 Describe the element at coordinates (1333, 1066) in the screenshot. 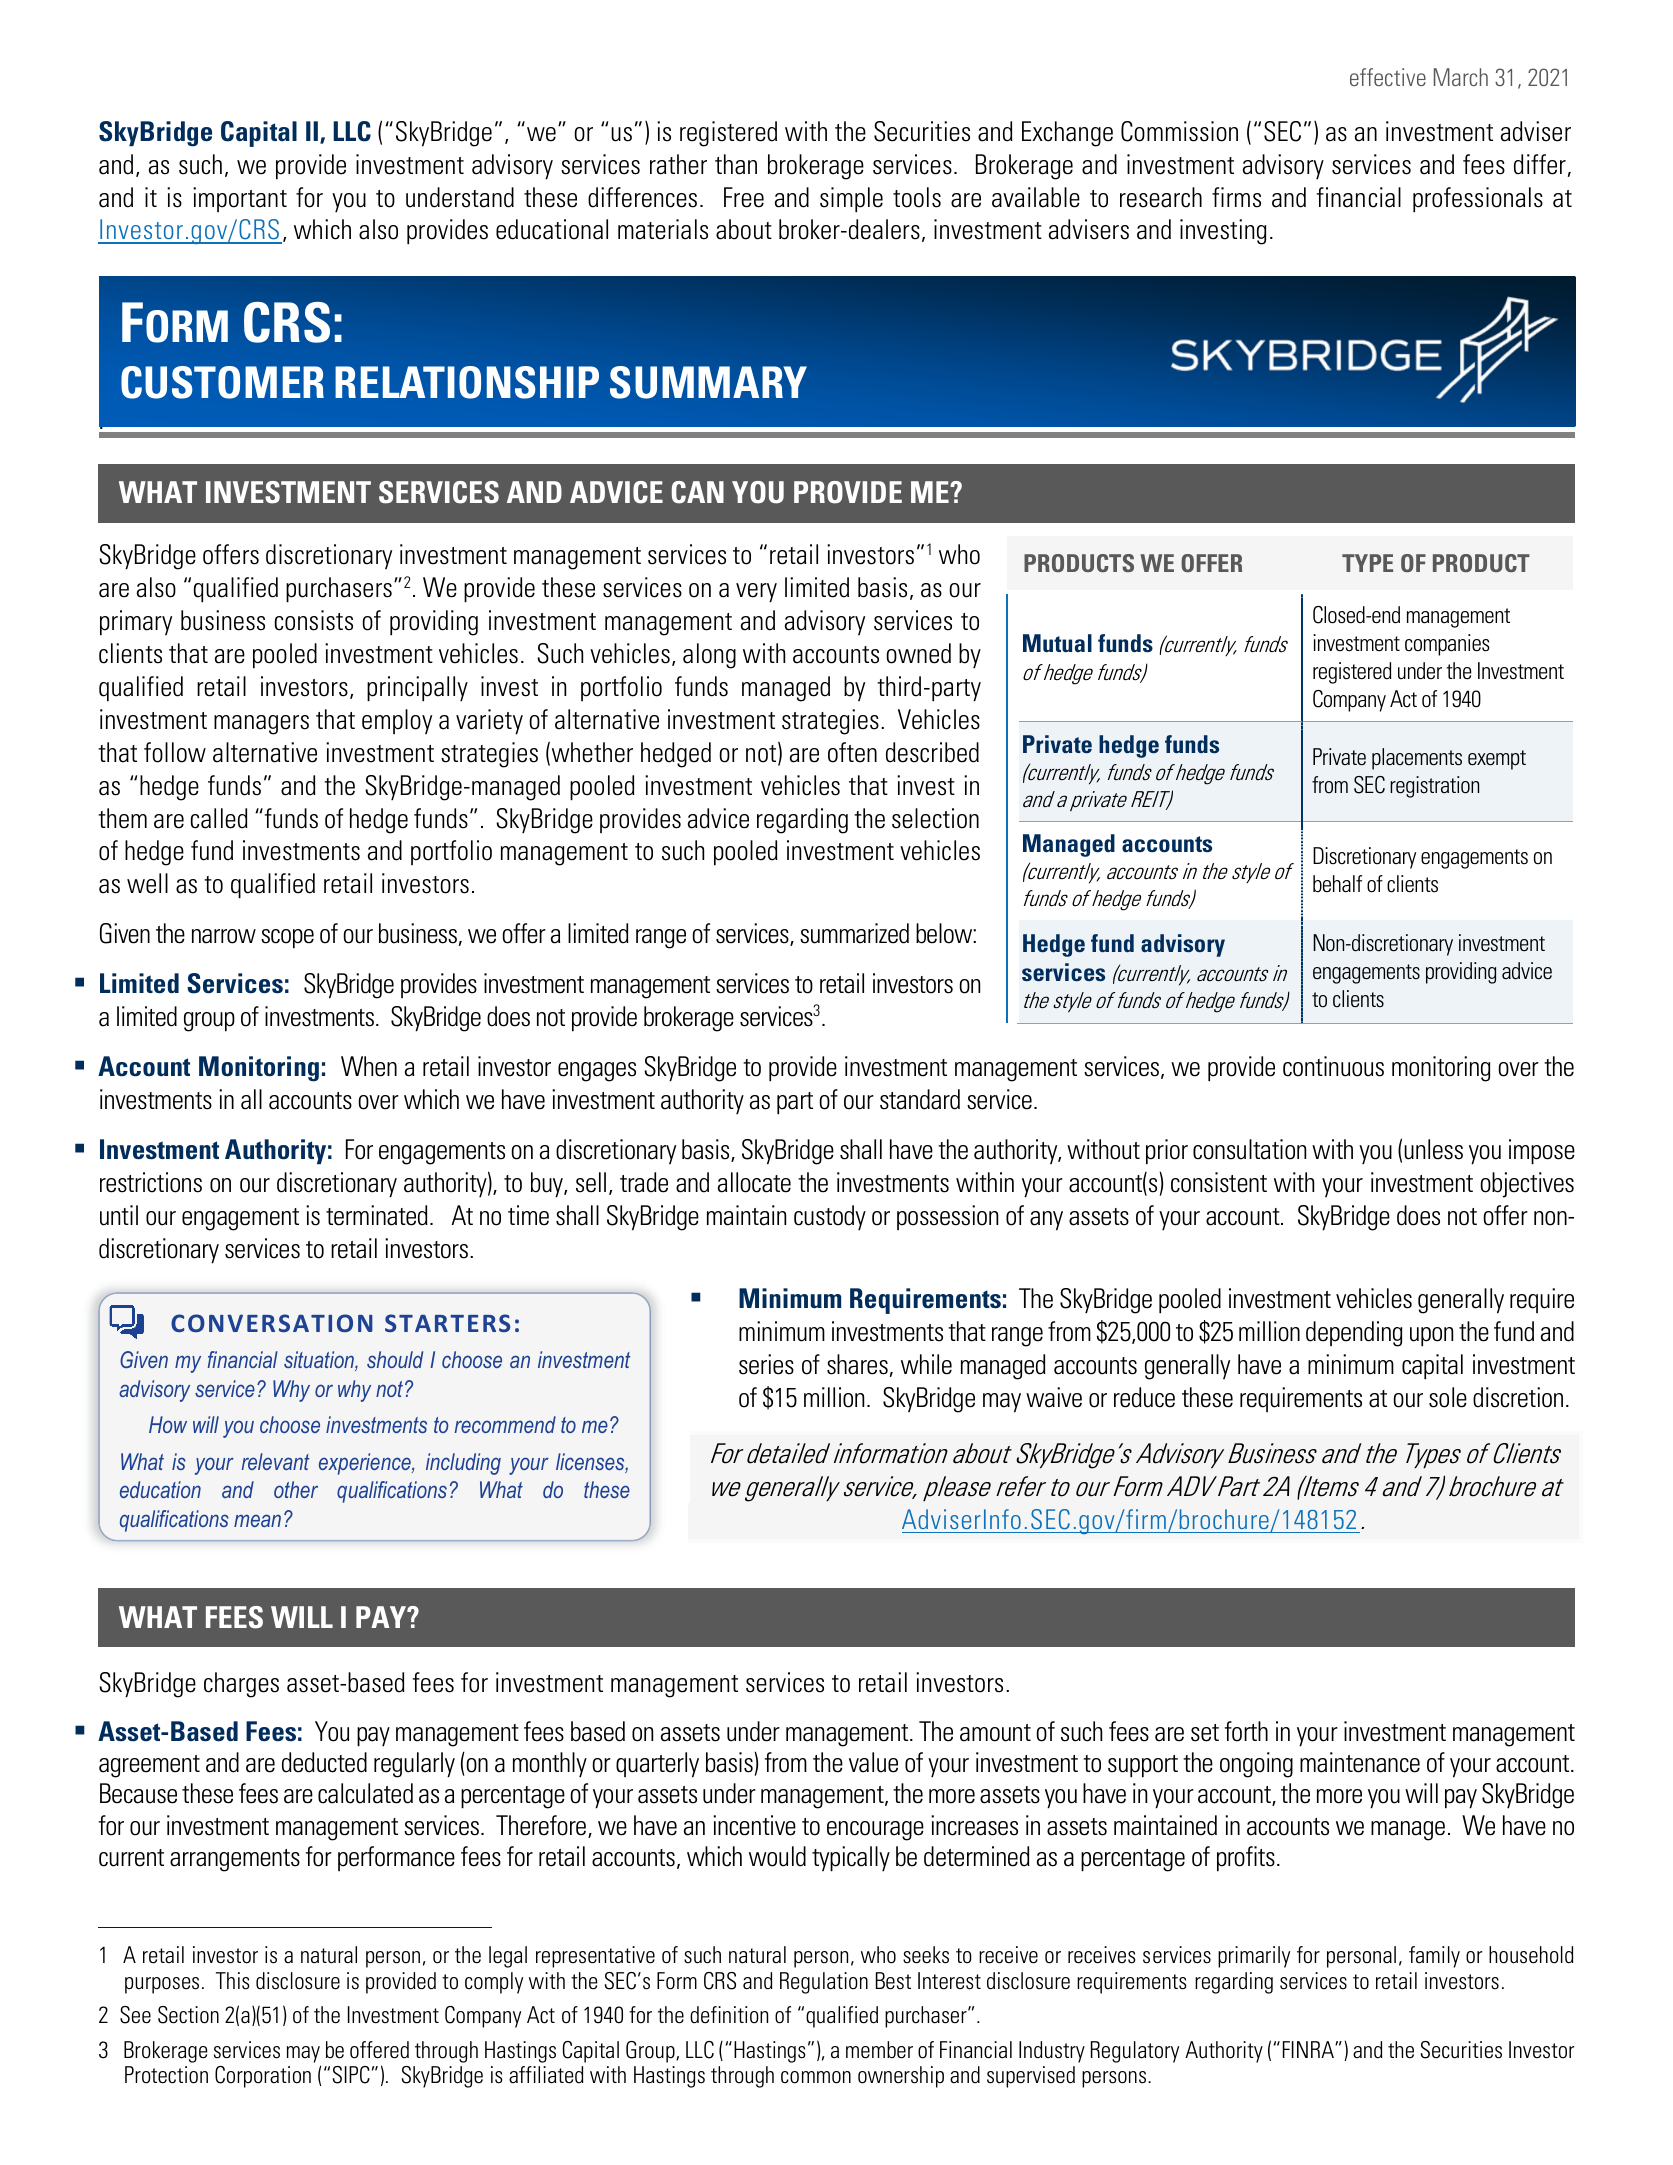

I see `continuous` at that location.
